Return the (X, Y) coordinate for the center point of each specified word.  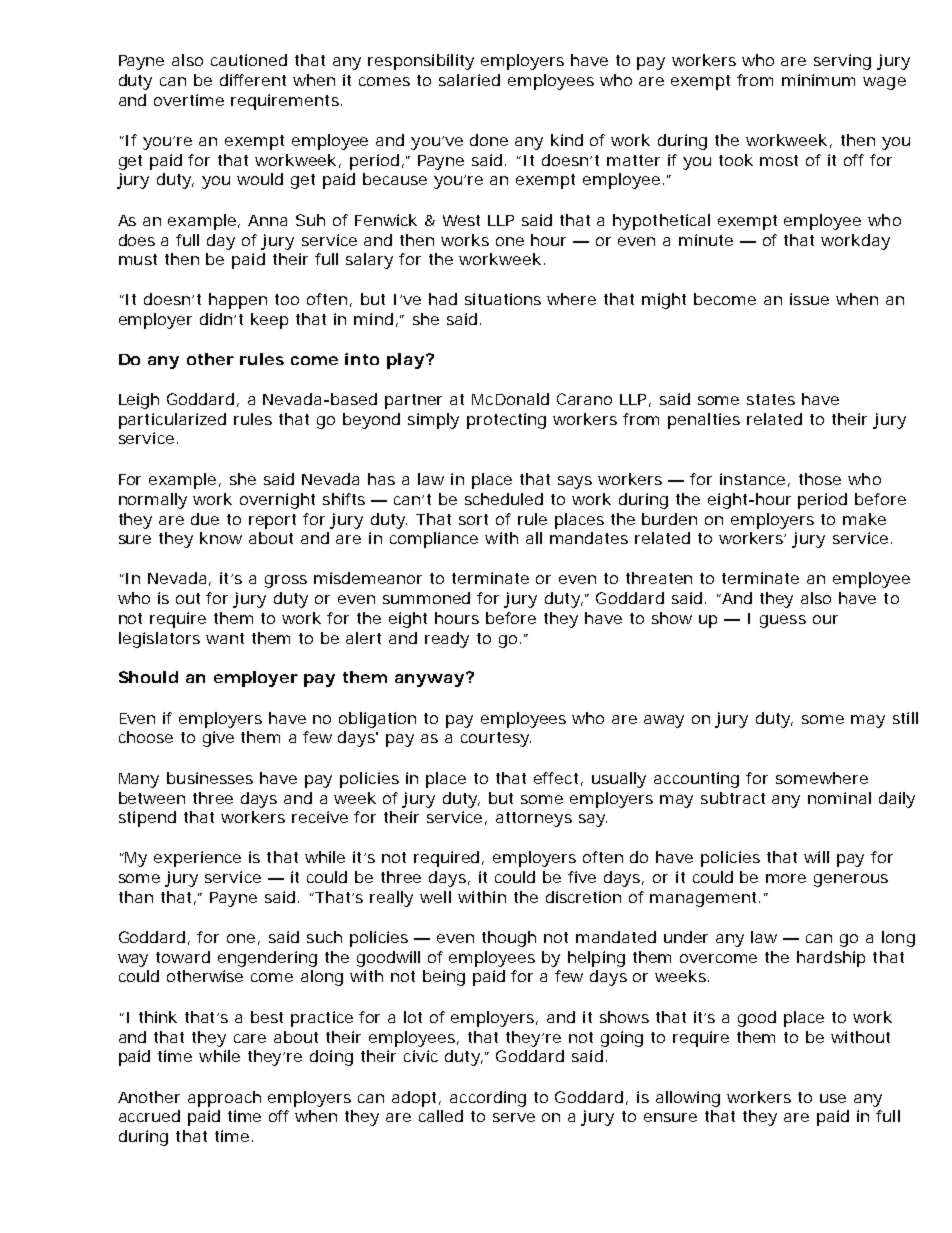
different (253, 80)
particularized (172, 421)
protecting (506, 421)
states (771, 399)
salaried (469, 80)
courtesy (496, 739)
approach (224, 1099)
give (218, 739)
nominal (839, 798)
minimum (818, 80)
